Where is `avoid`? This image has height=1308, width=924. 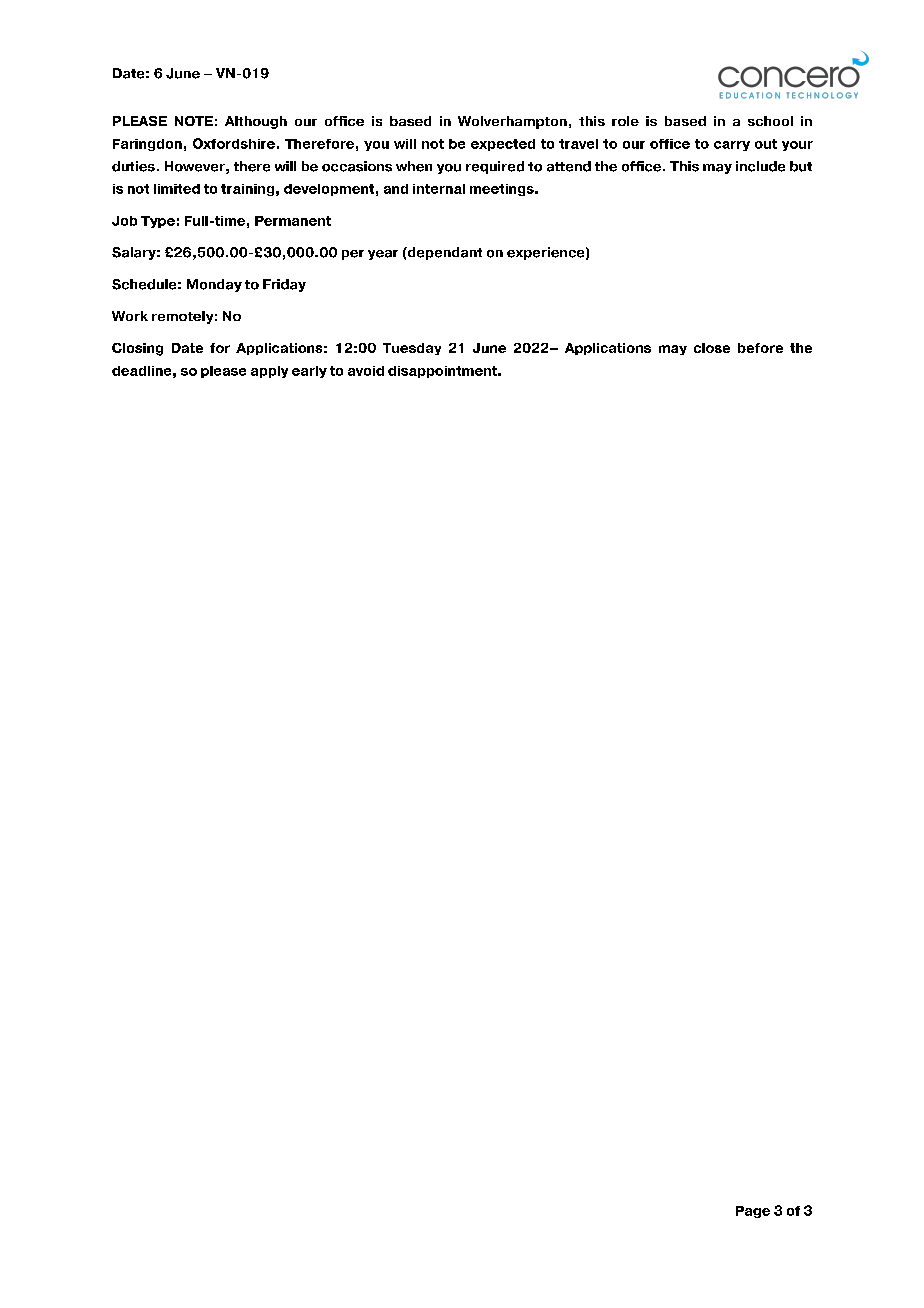
avoid is located at coordinates (366, 371).
